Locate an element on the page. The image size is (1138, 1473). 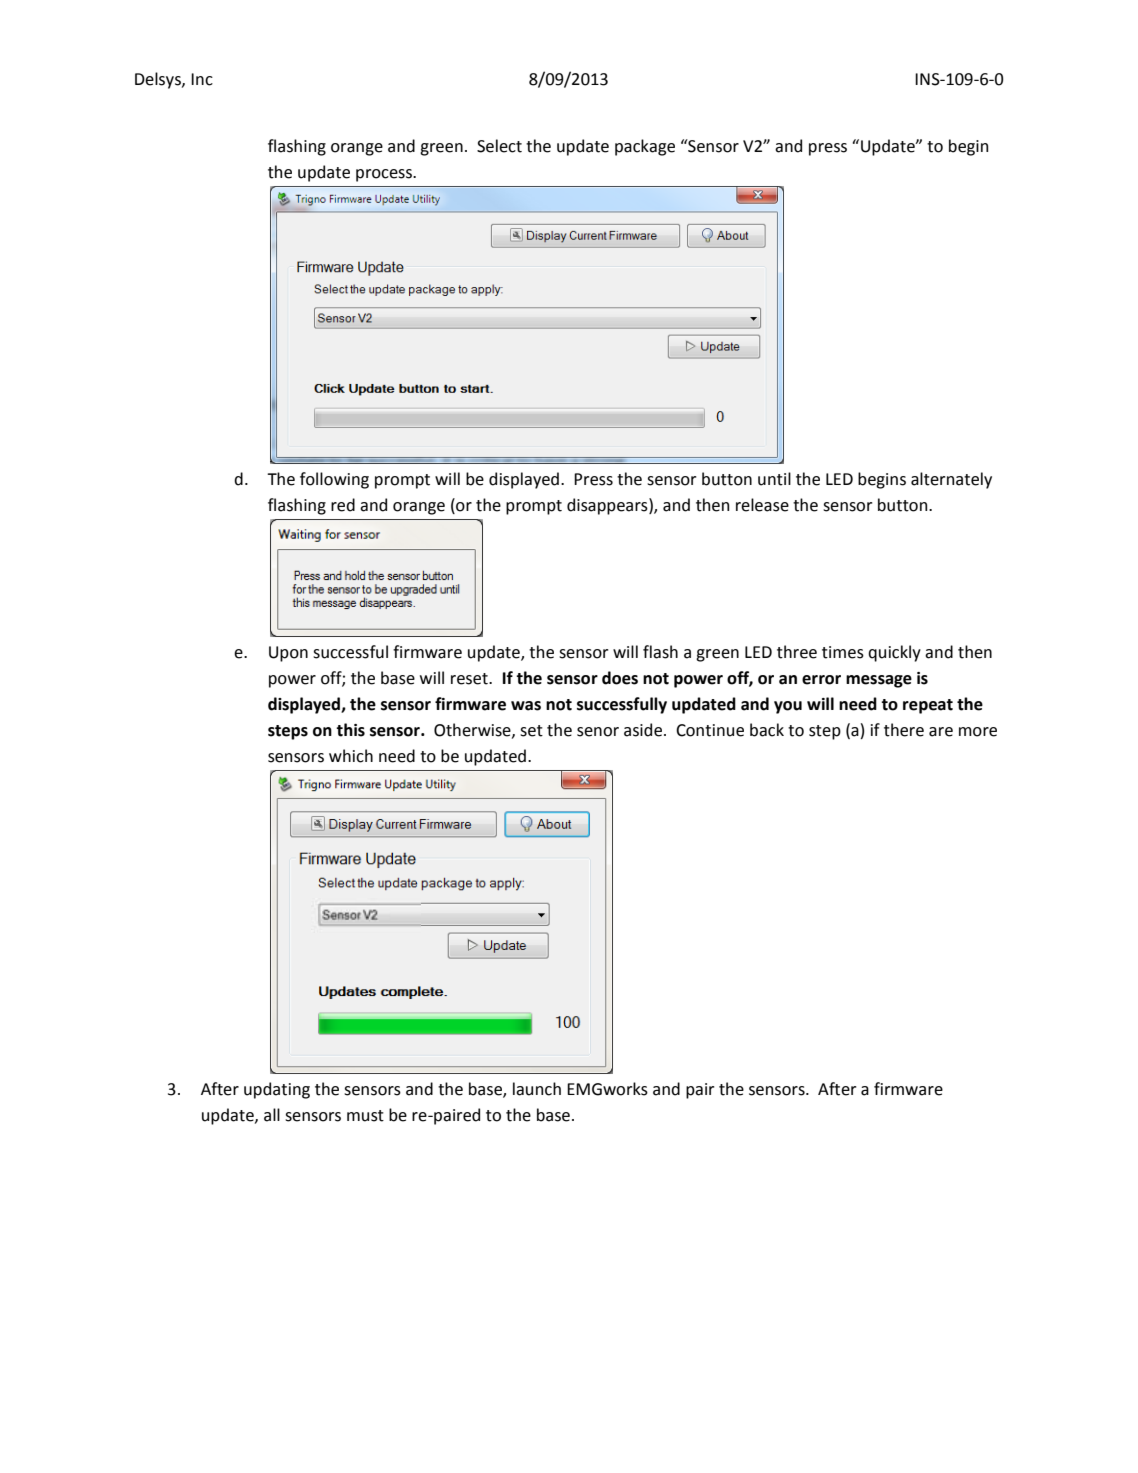
updating is located at coordinates (277, 1090).
